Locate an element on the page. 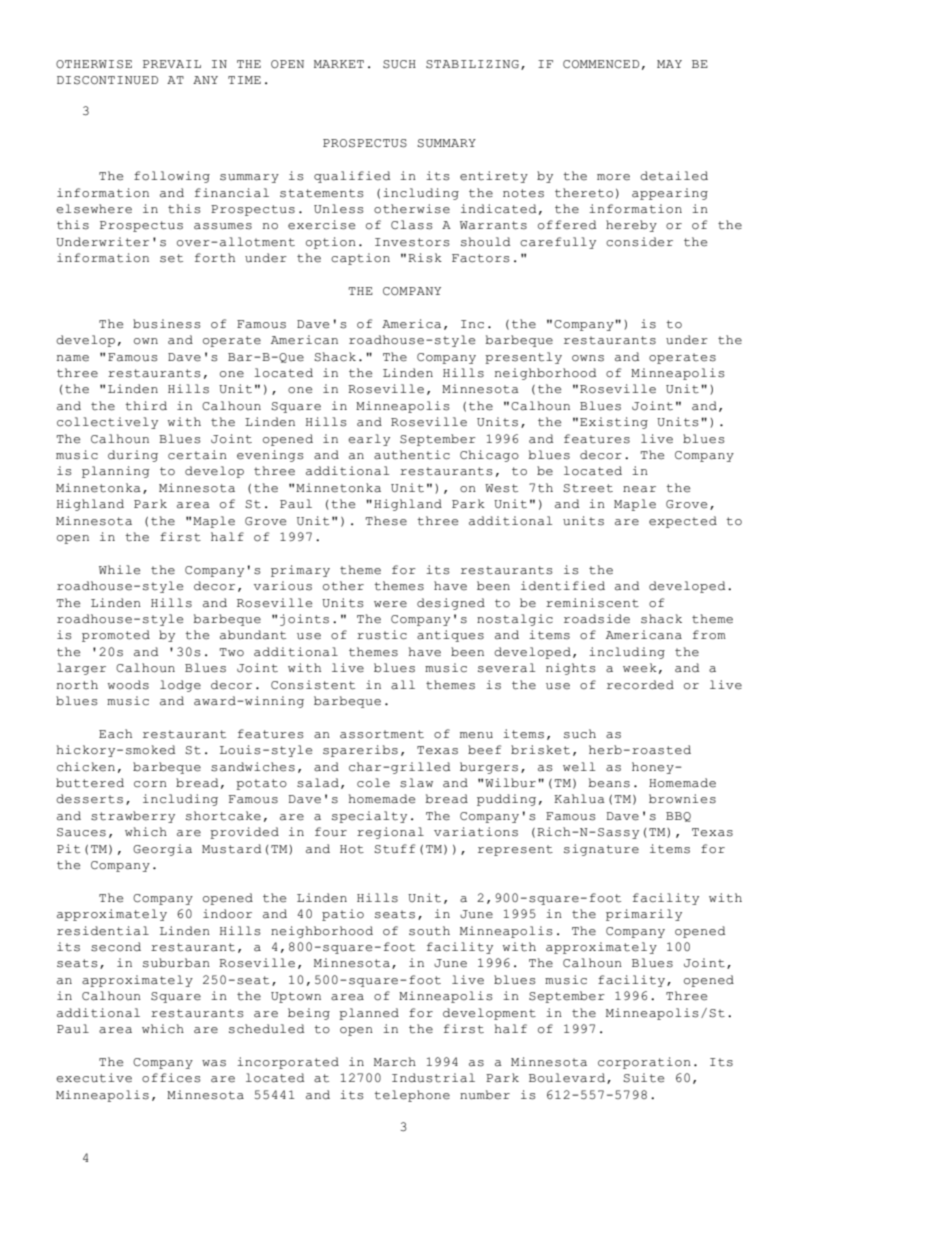 The width and height of the image is (952, 1233). MARKET is located at coordinates (339, 64).
